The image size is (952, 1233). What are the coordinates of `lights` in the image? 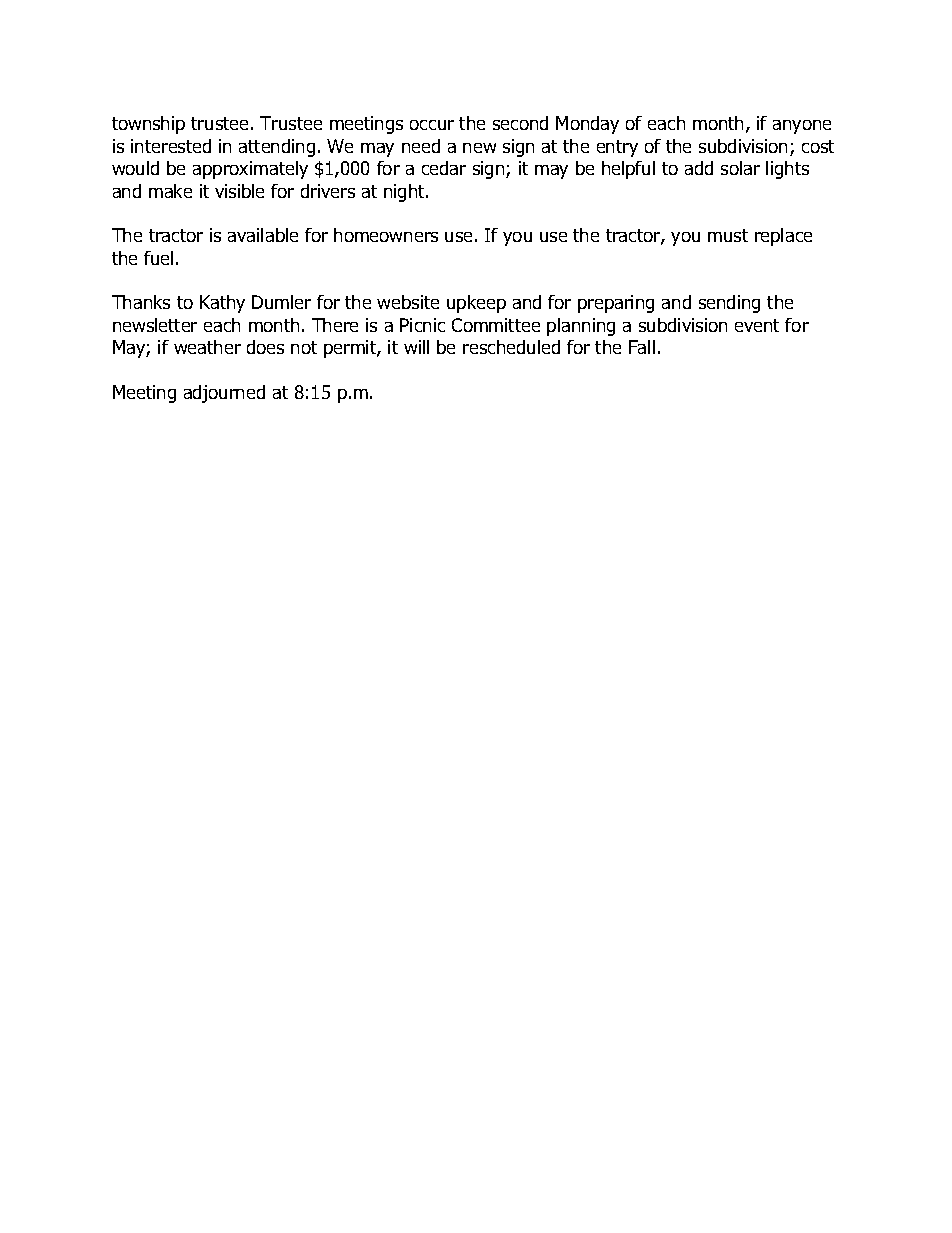 It's located at (787, 170).
